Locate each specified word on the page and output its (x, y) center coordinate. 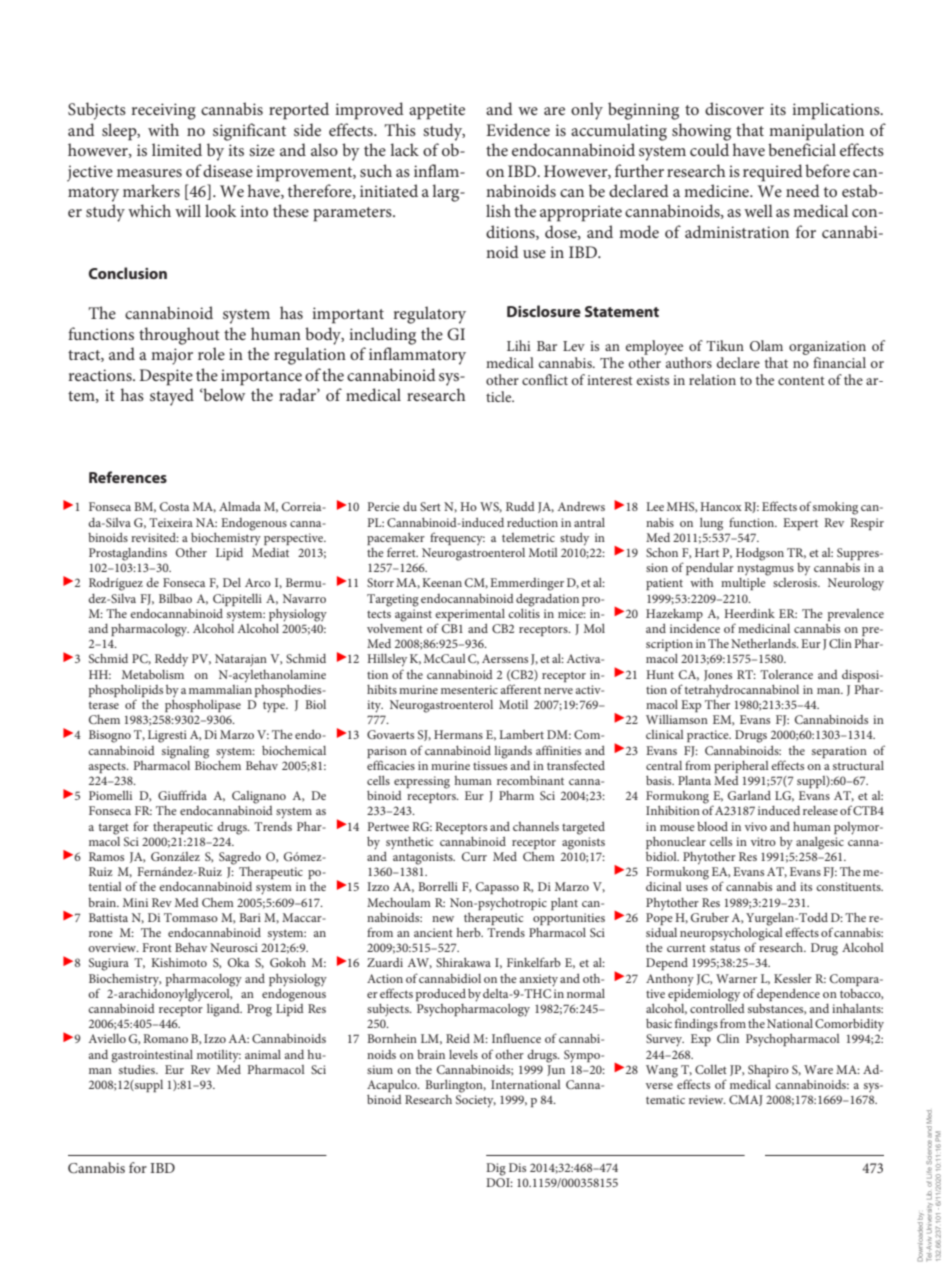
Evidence (518, 129)
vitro (763, 841)
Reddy (171, 660)
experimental (470, 615)
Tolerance (786, 674)
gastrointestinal (152, 1056)
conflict (545, 379)
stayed (172, 397)
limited (177, 149)
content (801, 380)
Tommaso (191, 917)
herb (470, 932)
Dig (496, 1169)
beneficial (802, 149)
